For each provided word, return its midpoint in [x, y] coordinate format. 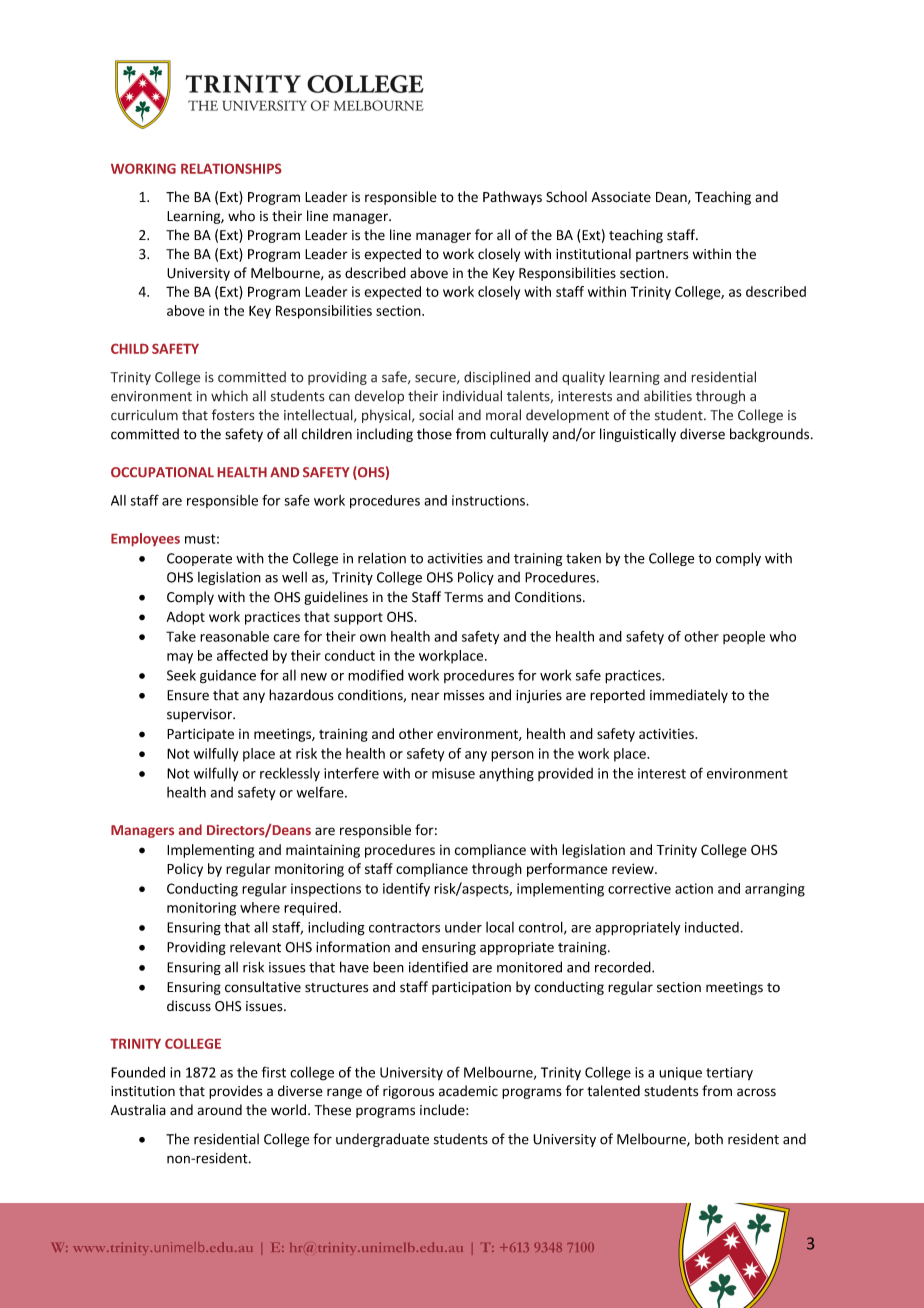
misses [464, 695]
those [434, 434]
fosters [233, 415]
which [229, 396]
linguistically [638, 435]
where [260, 907]
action [694, 888]
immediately [689, 696]
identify [406, 890]
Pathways [512, 198]
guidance [228, 676]
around [220, 1110]
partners [662, 256]
